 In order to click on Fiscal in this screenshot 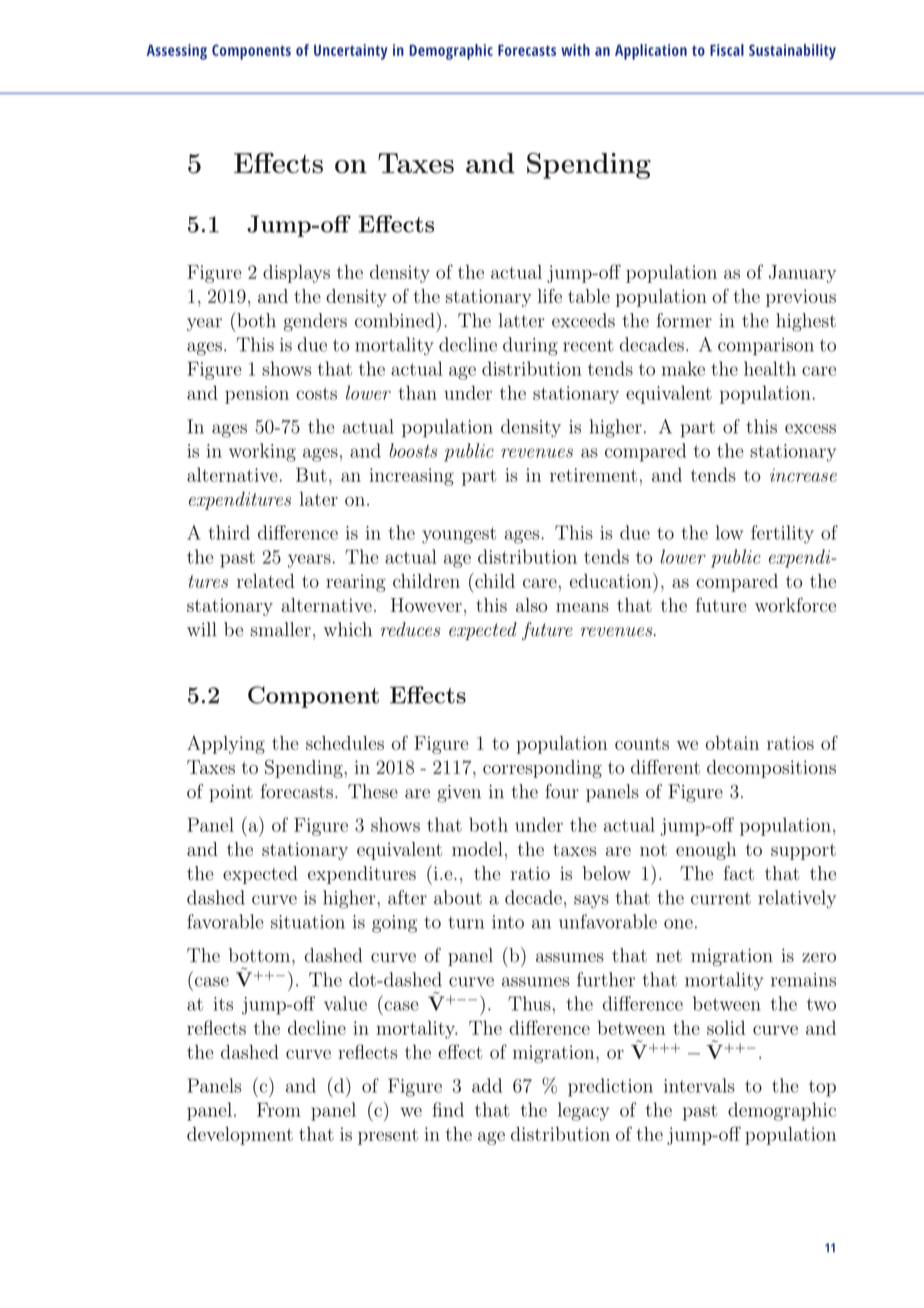, I will do `click(727, 50)`.
